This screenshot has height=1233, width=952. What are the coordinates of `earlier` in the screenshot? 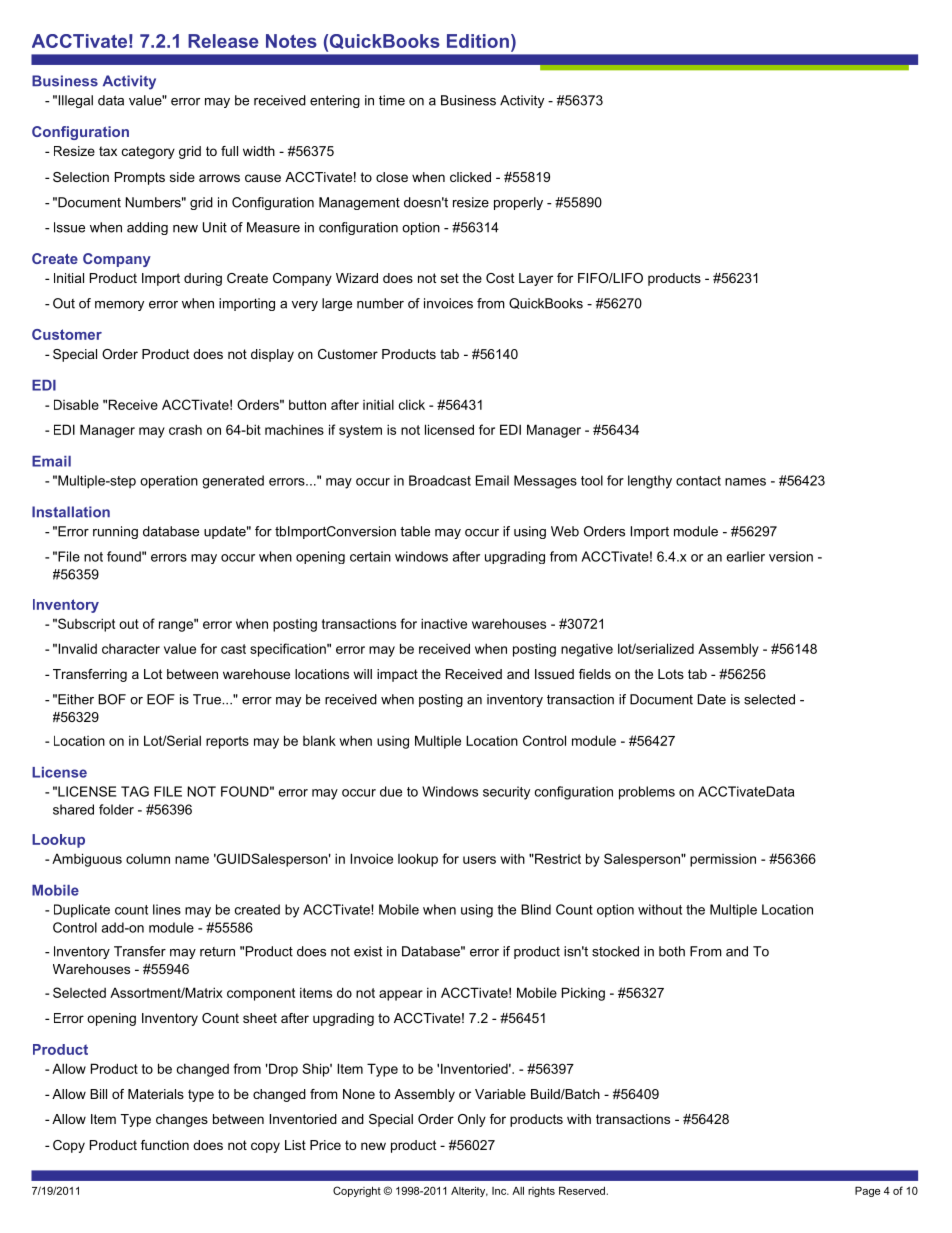 It's located at (746, 556).
